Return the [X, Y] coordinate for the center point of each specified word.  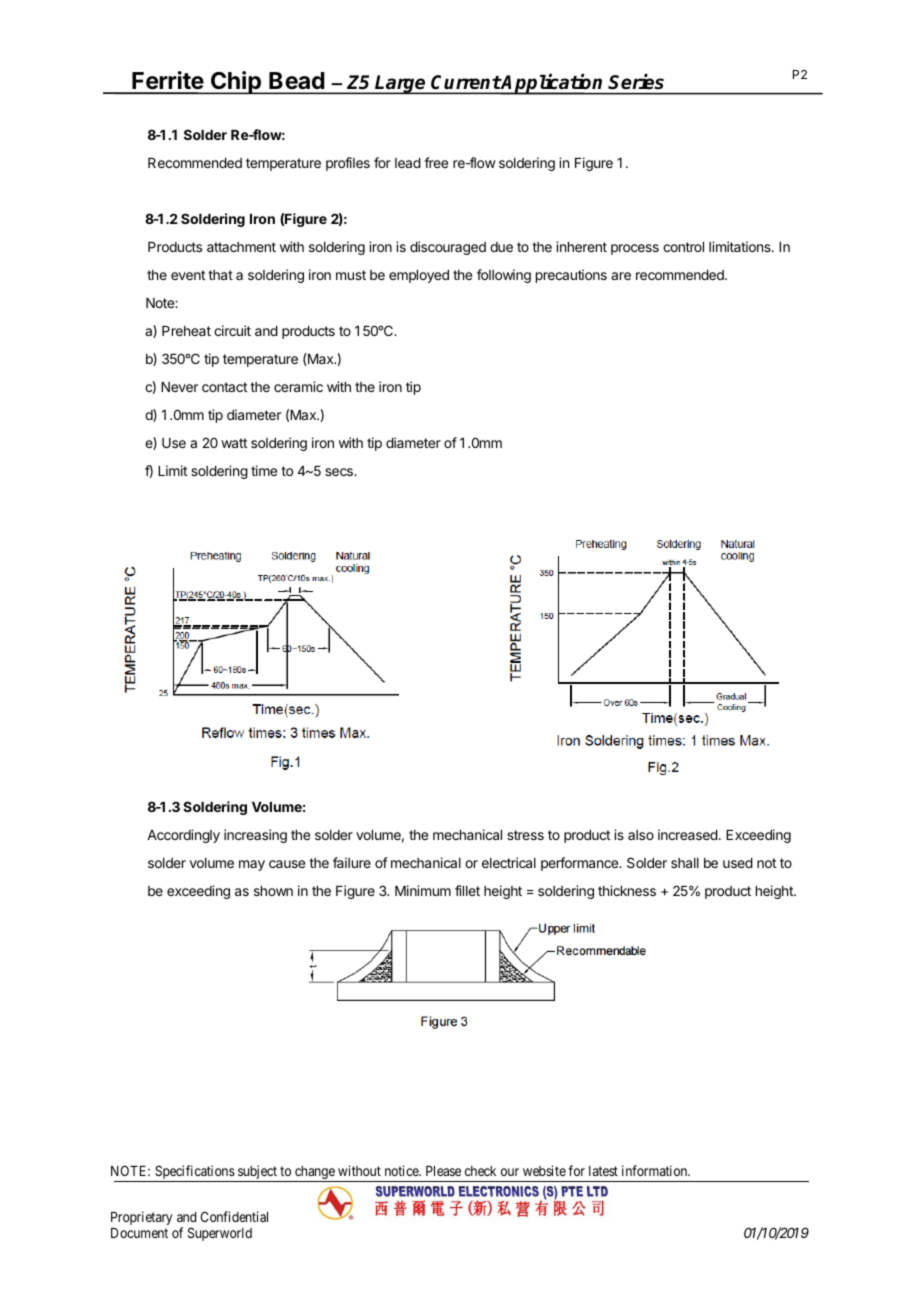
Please [443, 1171]
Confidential [234, 1216]
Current [466, 82]
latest [603, 1171]
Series [636, 81]
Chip [236, 82]
